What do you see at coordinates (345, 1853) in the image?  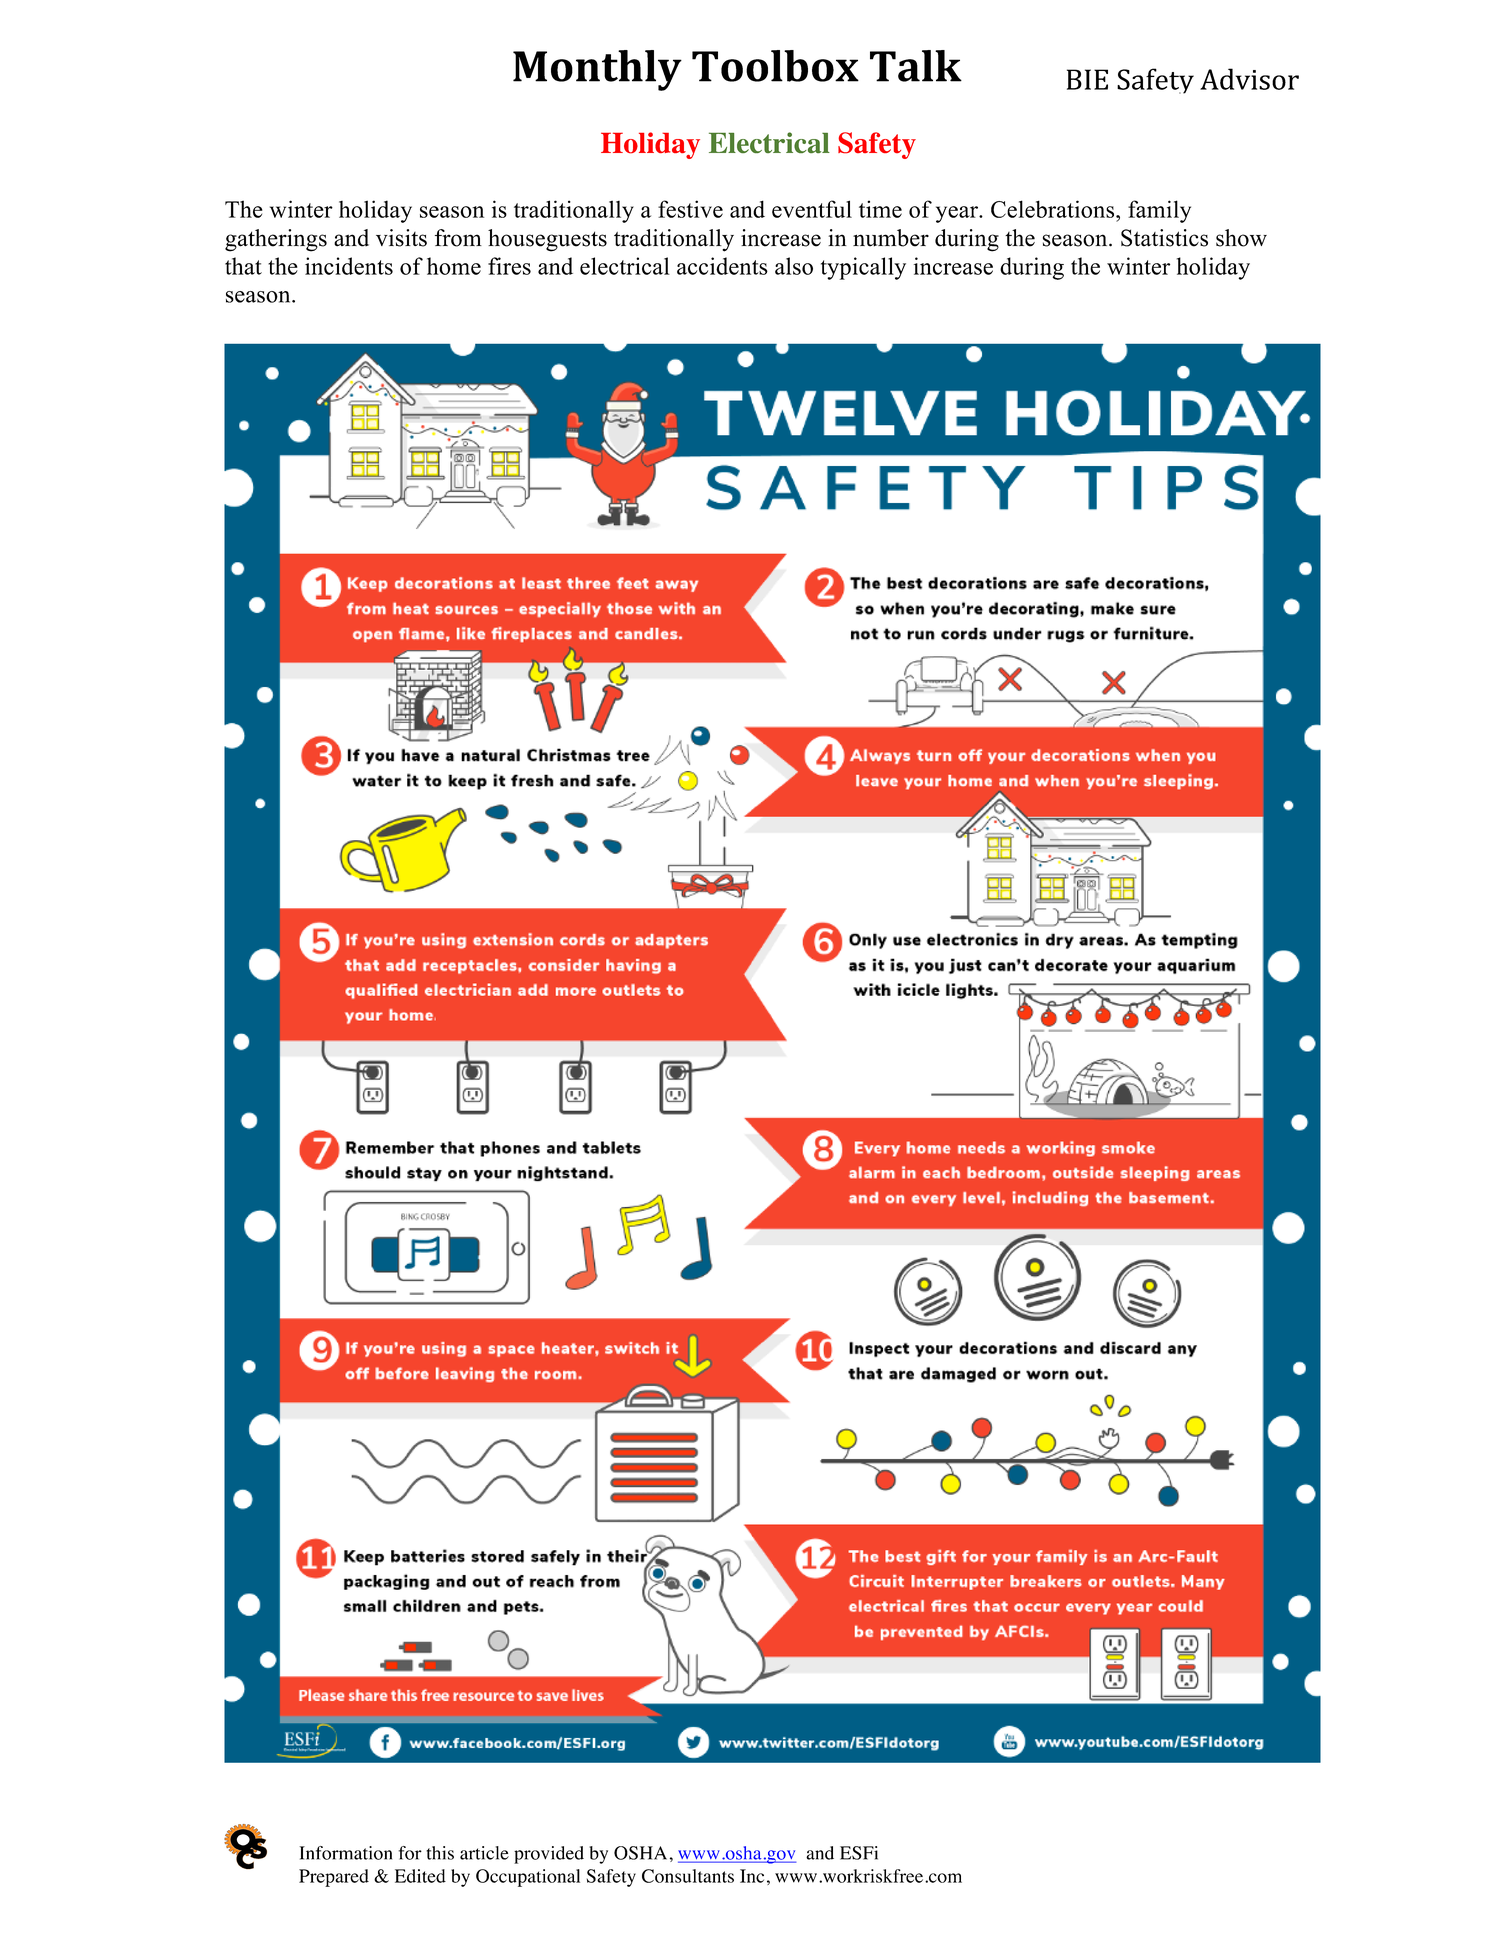 I see `Information` at bounding box center [345, 1853].
